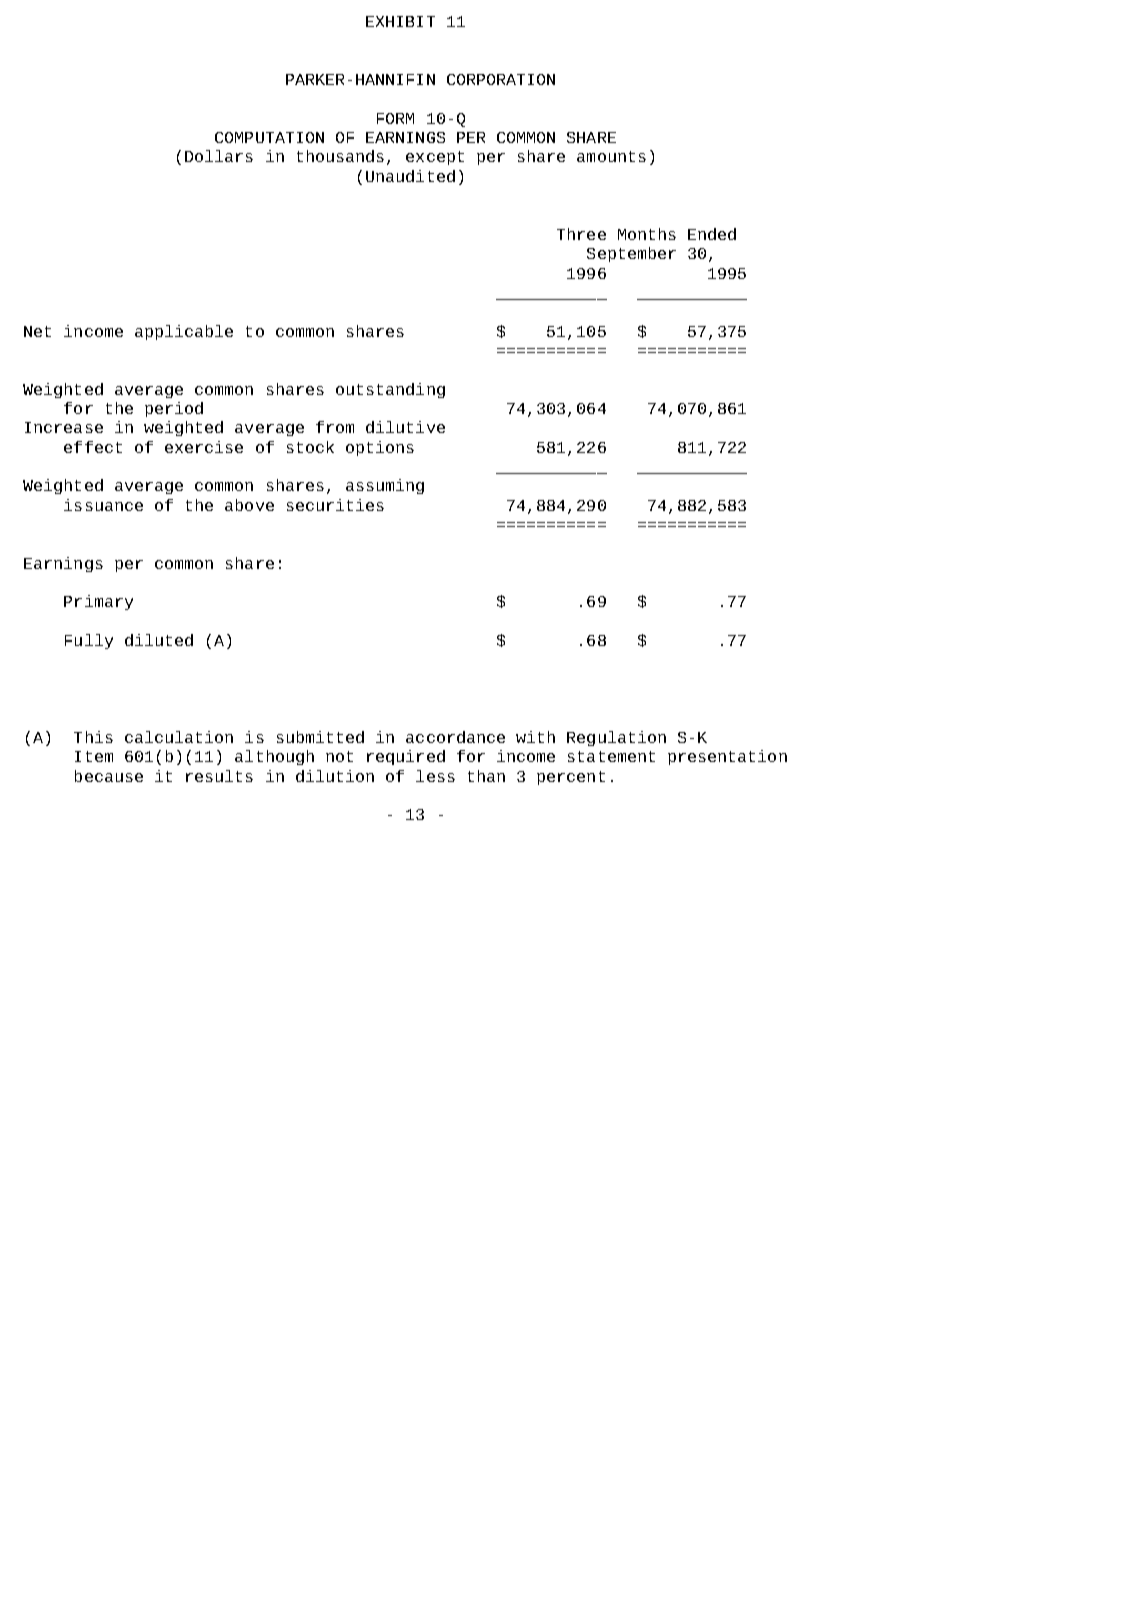 The height and width of the image is (1608, 1136). I want to click on securities, so click(335, 505).
